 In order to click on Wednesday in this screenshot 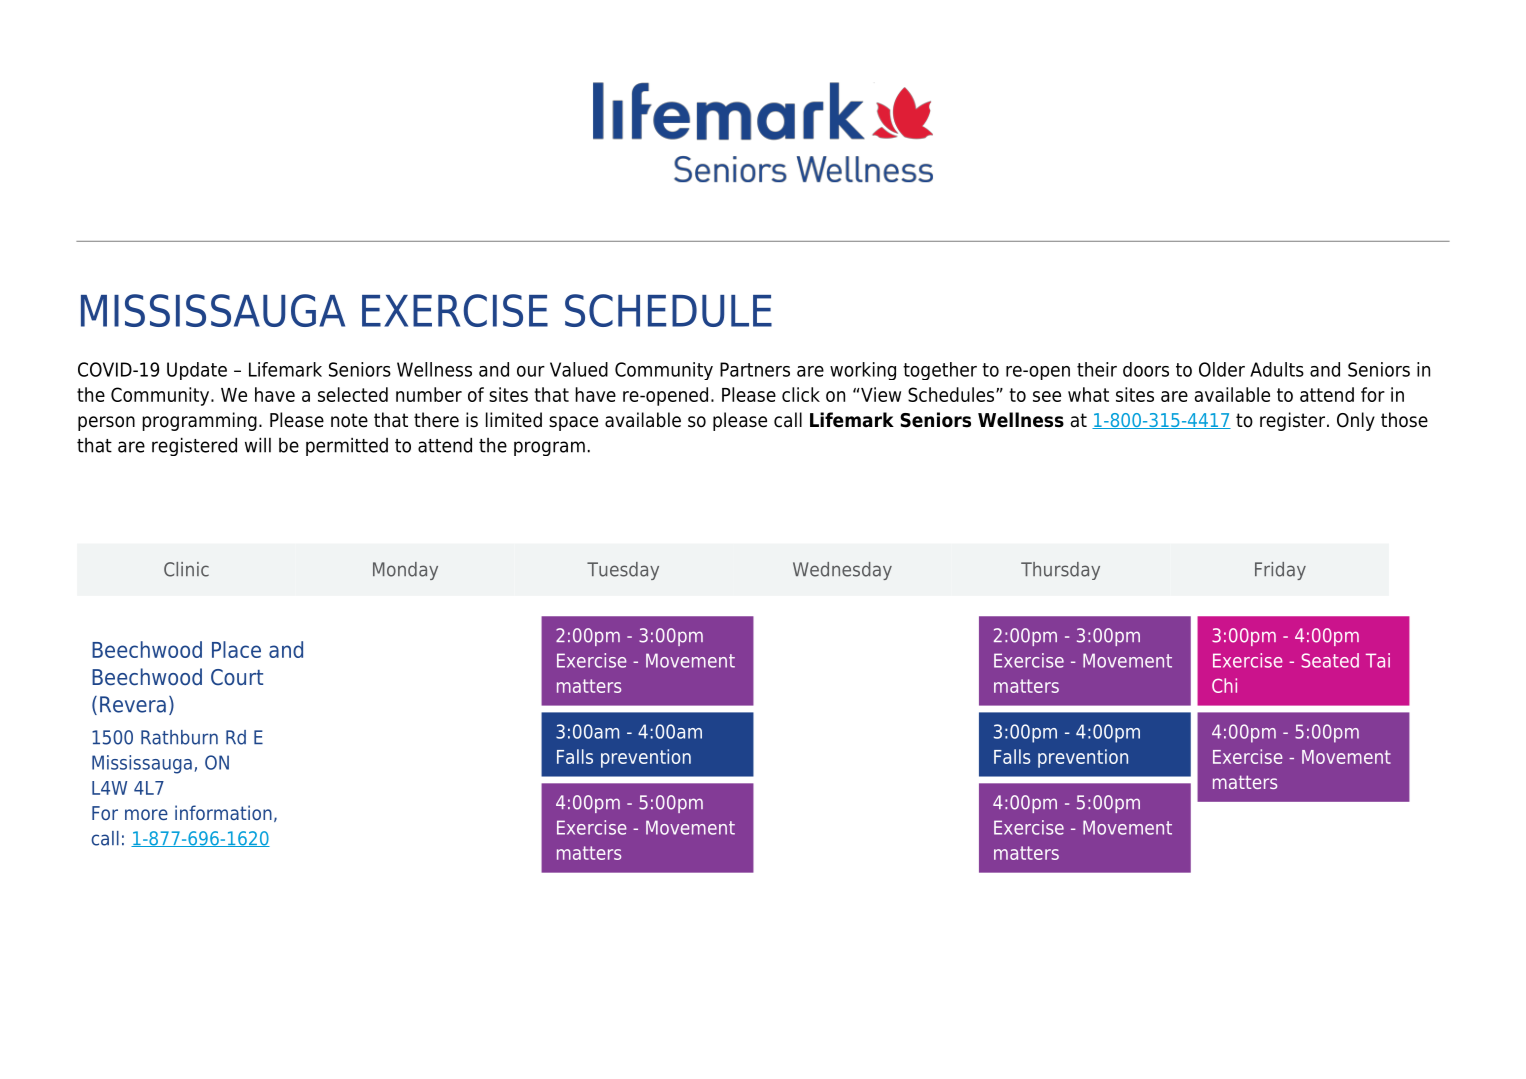, I will do `click(842, 571)`.
